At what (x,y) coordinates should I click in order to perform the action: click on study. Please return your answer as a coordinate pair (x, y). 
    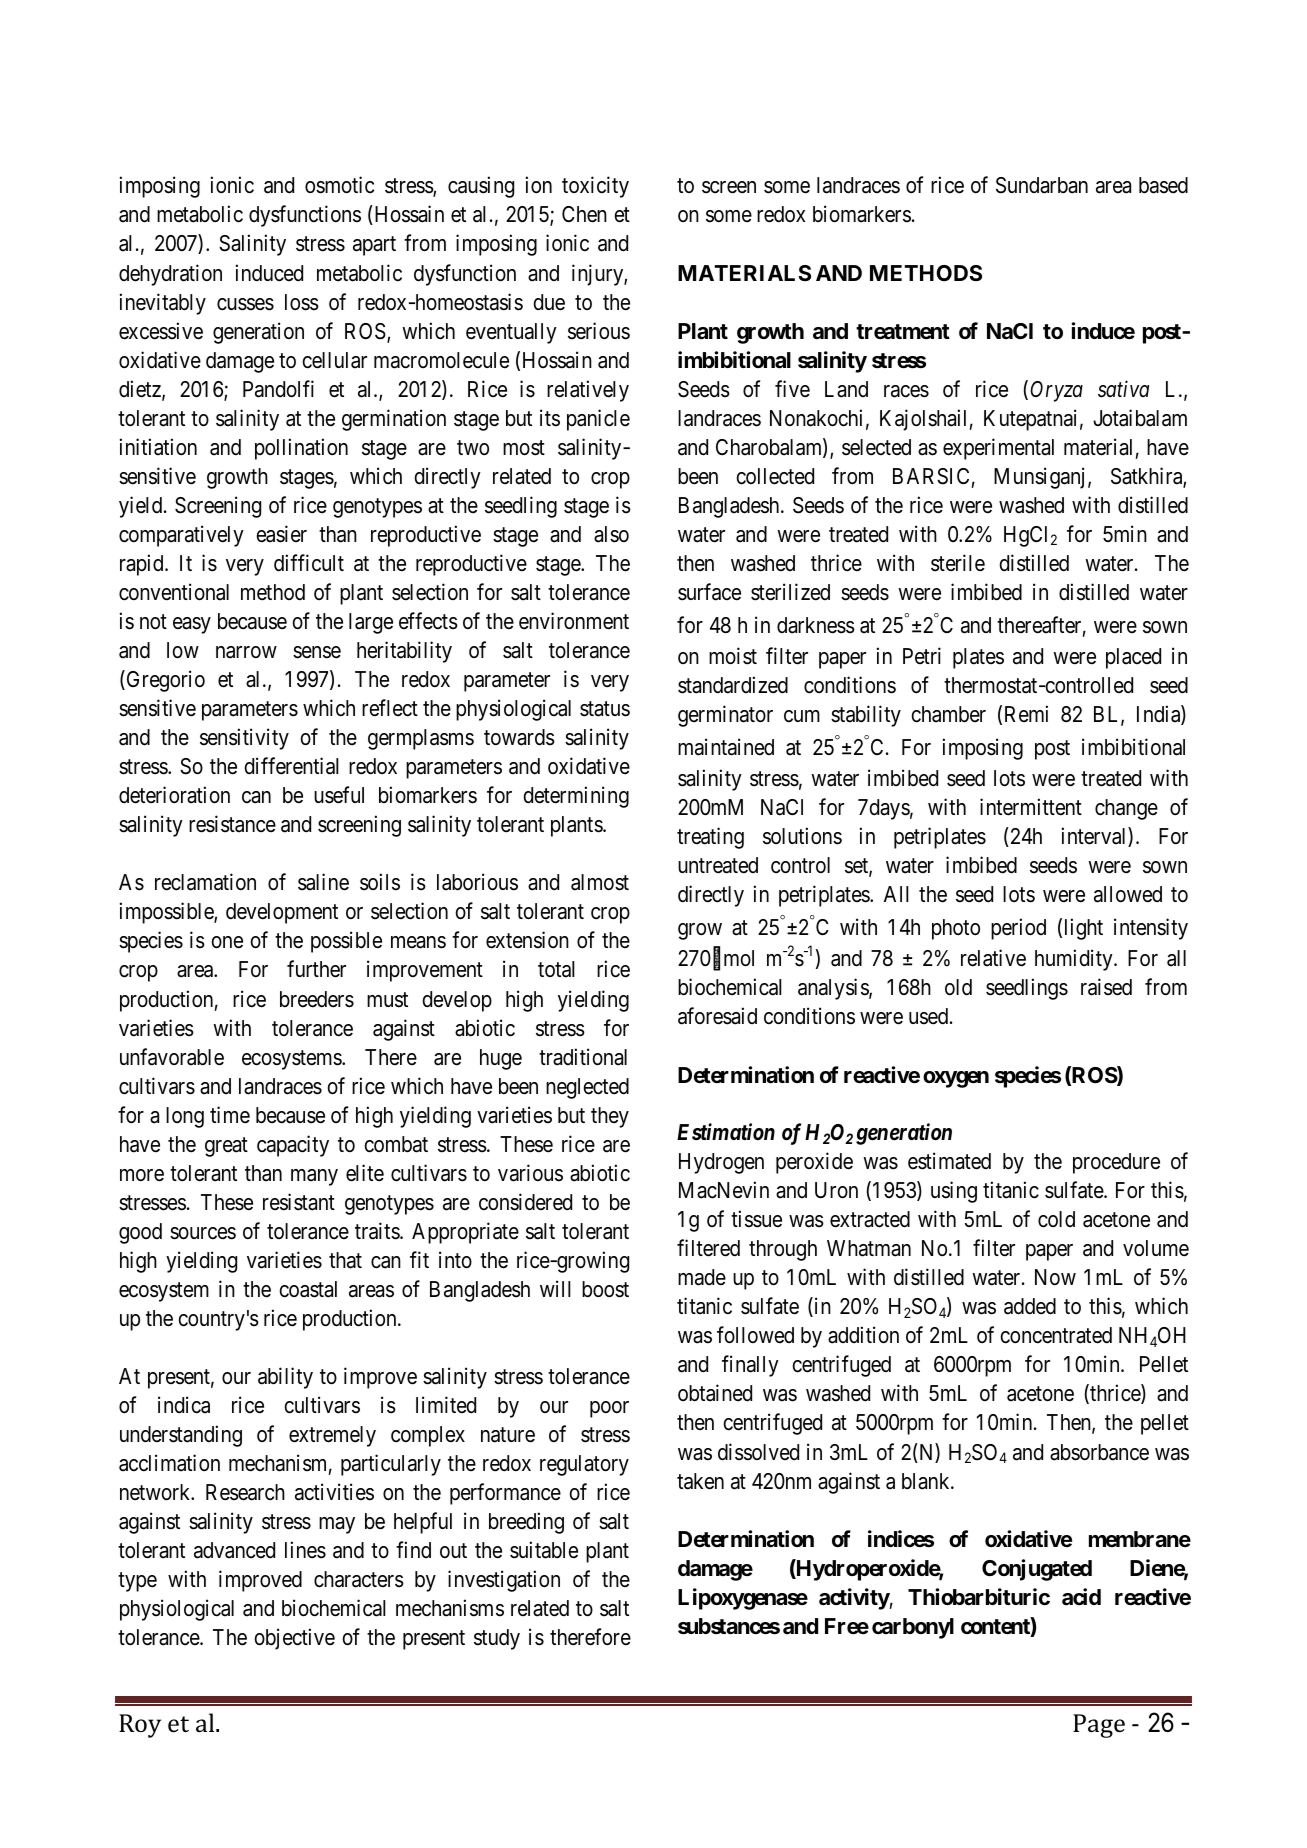
    Looking at the image, I should click on (497, 1639).
